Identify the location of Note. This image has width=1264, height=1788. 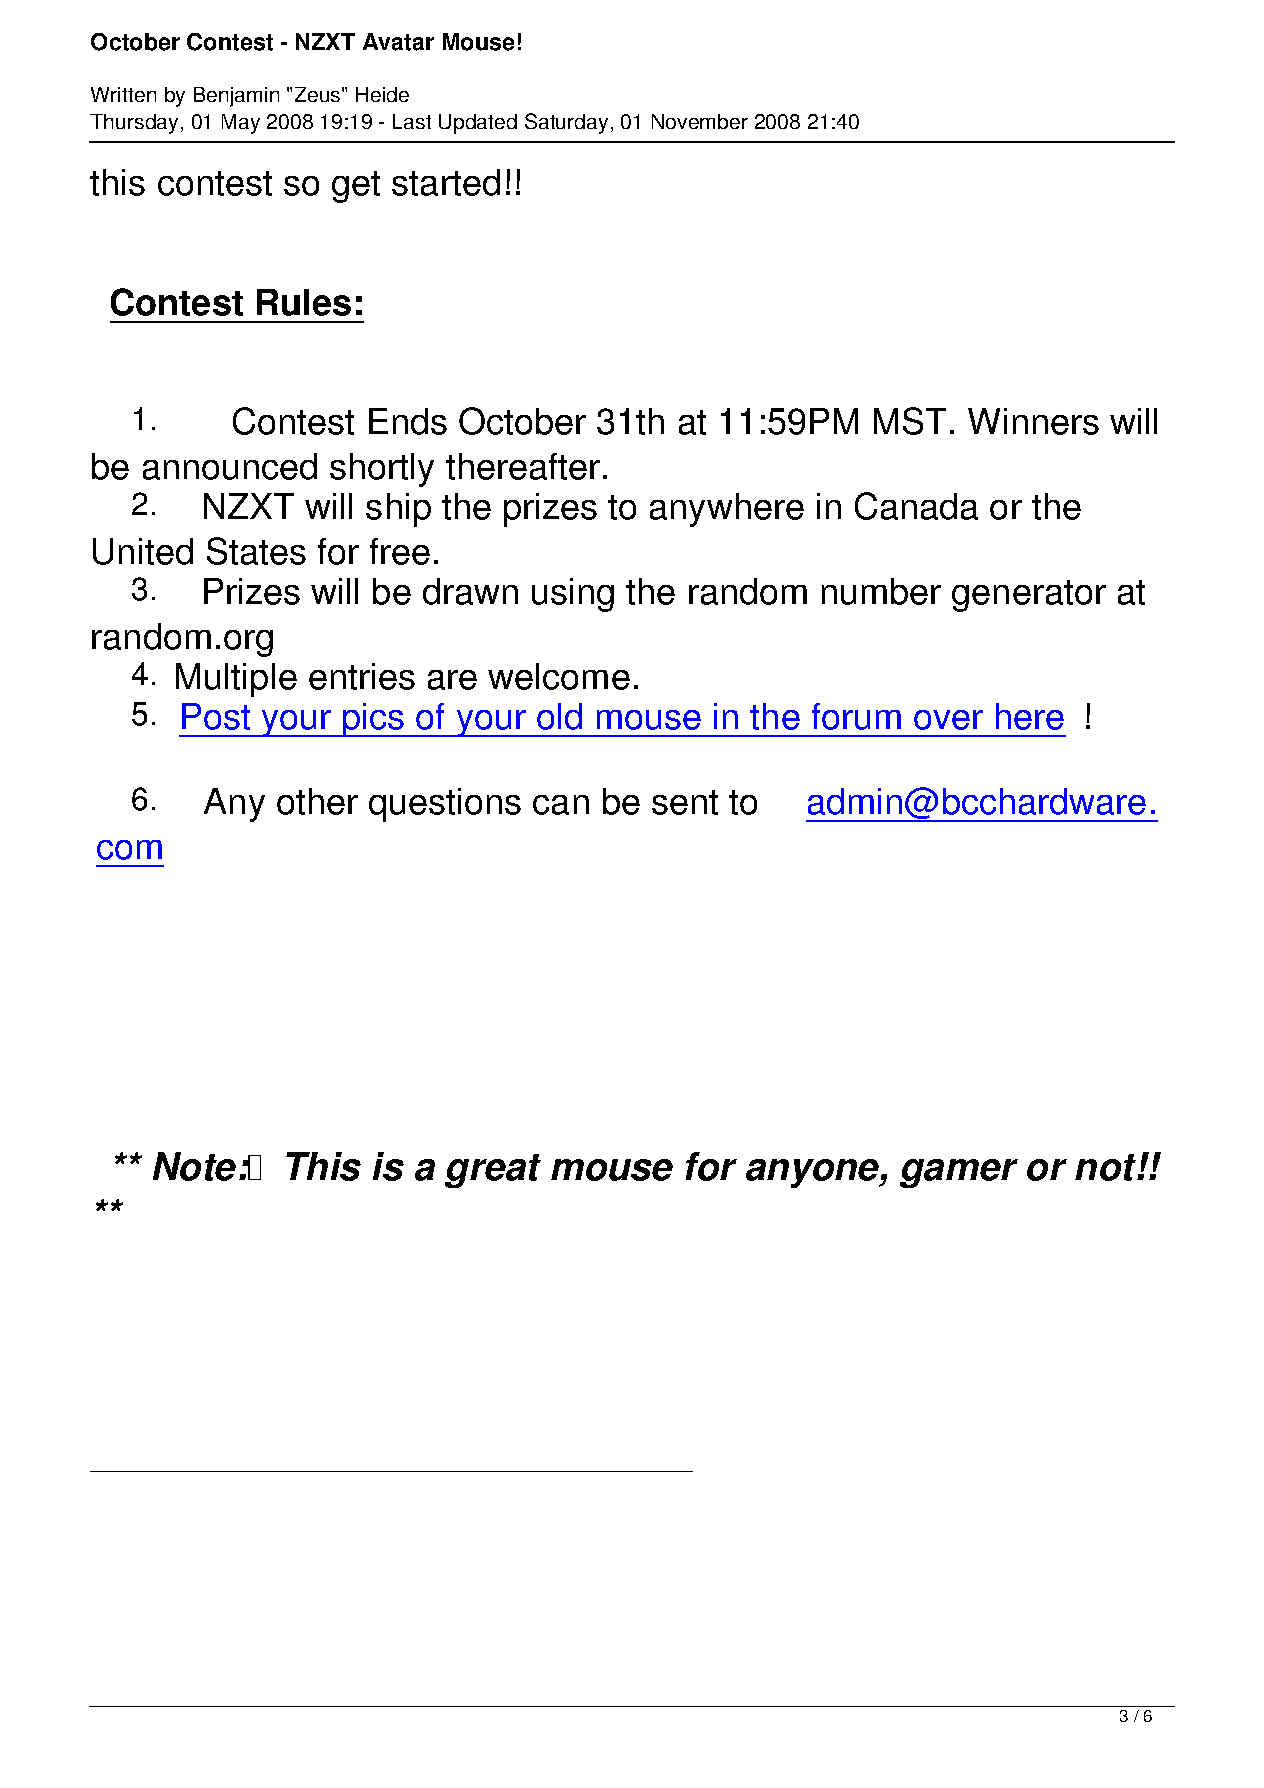
(194, 1166).
